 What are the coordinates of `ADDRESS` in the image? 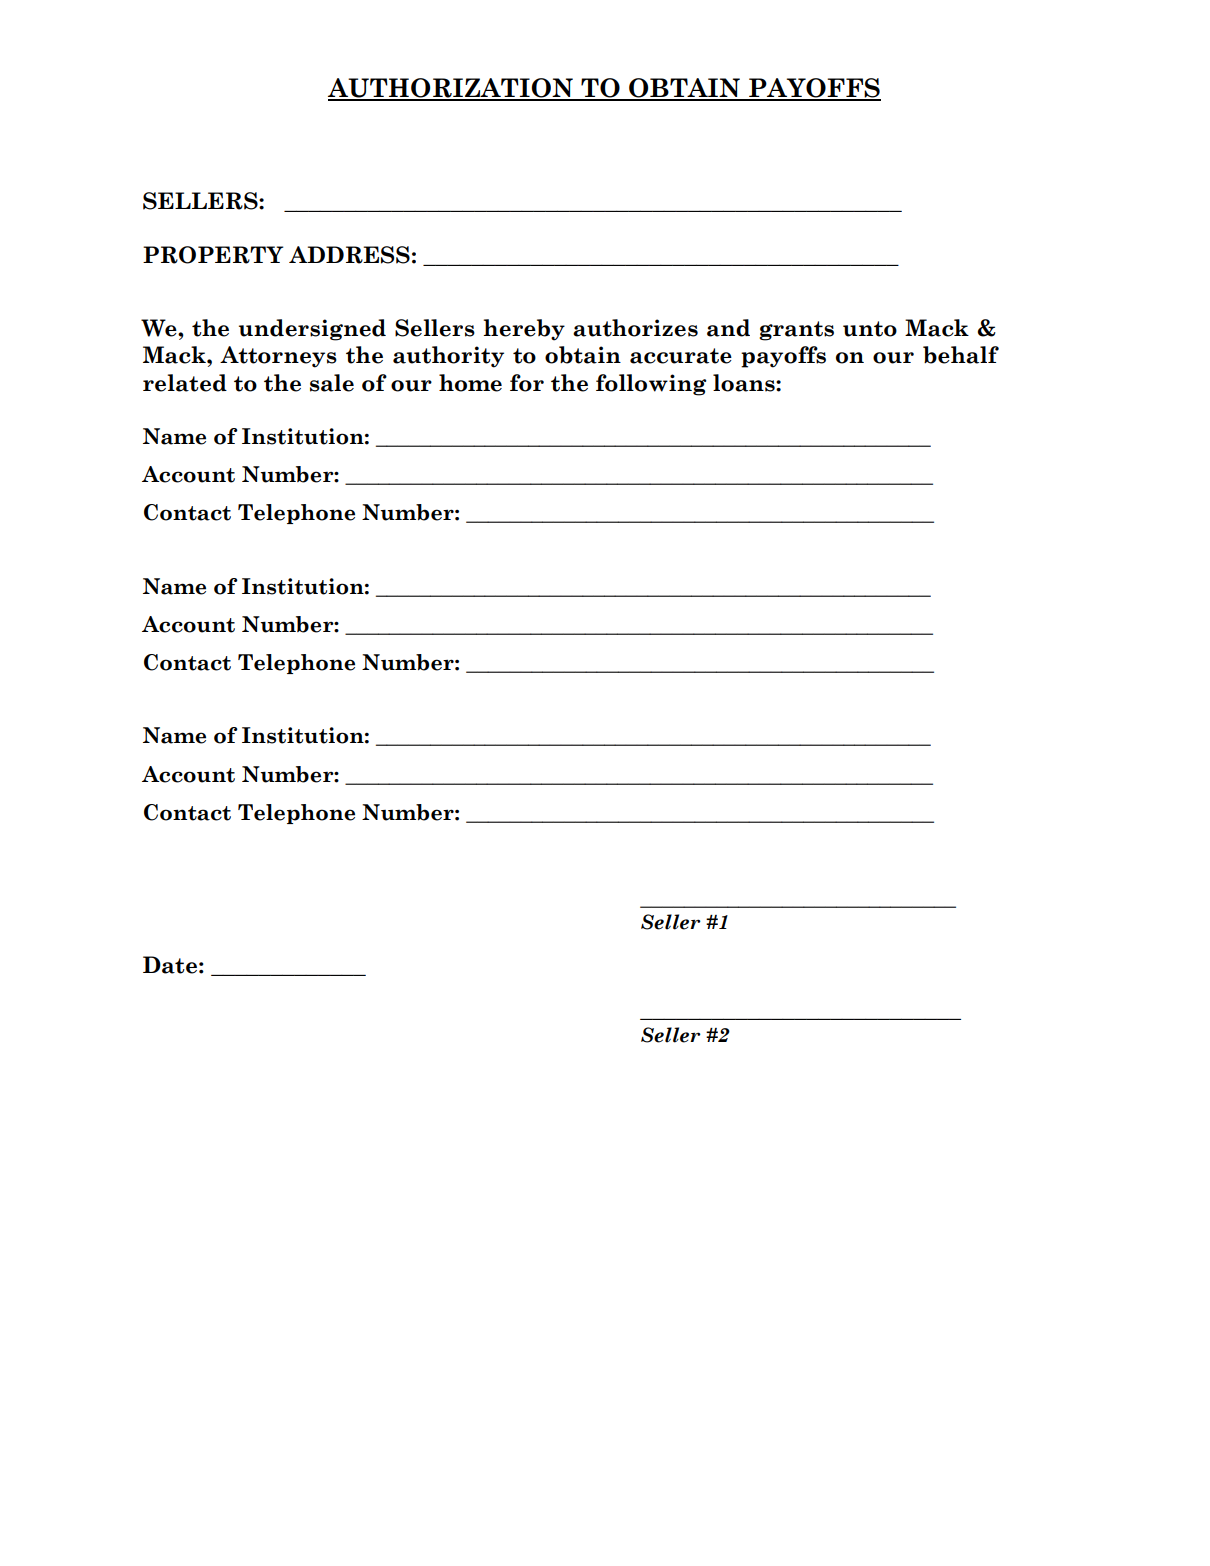 It's located at (349, 255).
